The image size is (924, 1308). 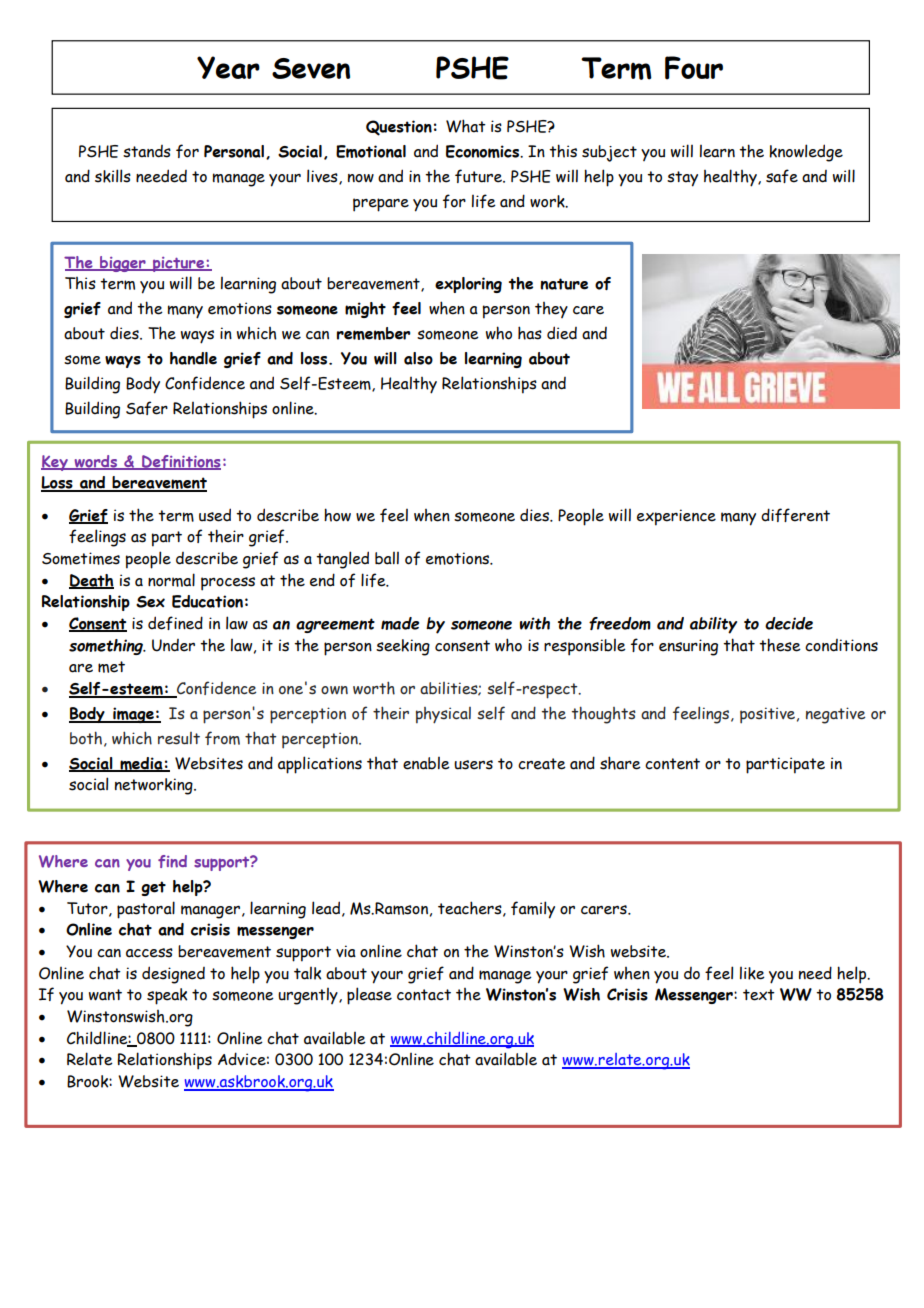 What do you see at coordinates (424, 995) in the screenshot?
I see `contact` at bounding box center [424, 995].
